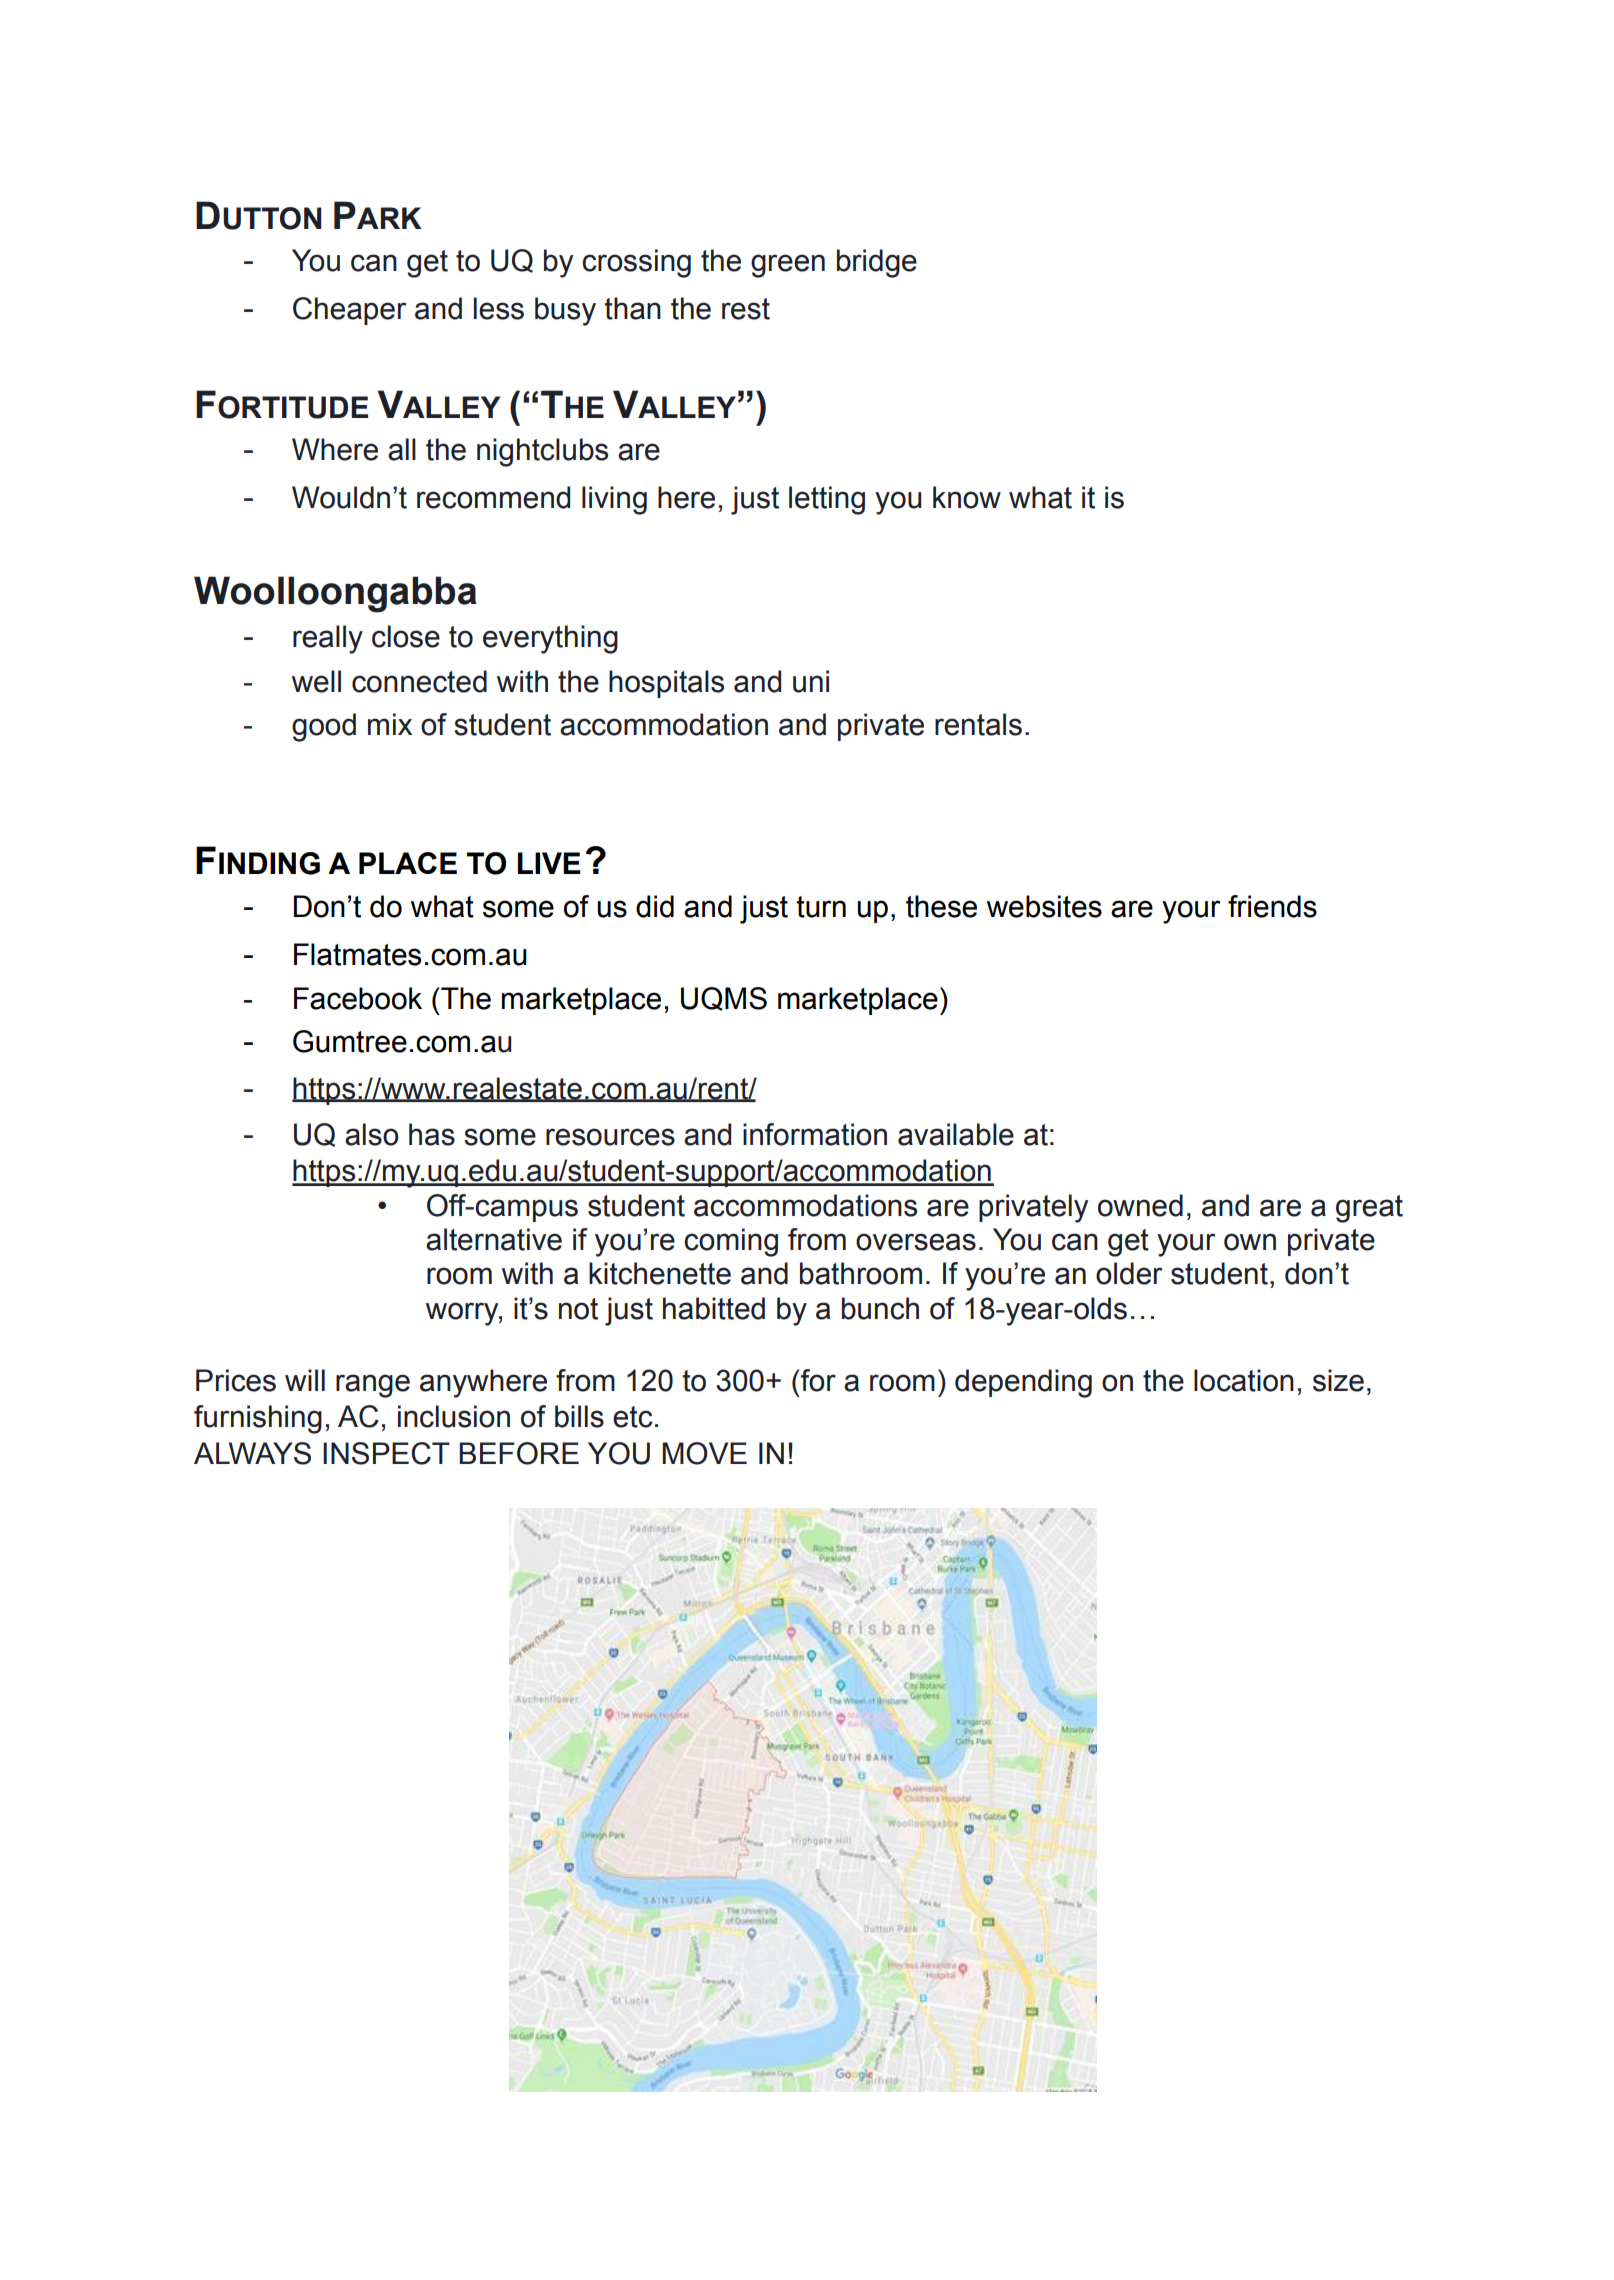  Describe the element at coordinates (1244, 1380) in the screenshot. I see `location` at that location.
